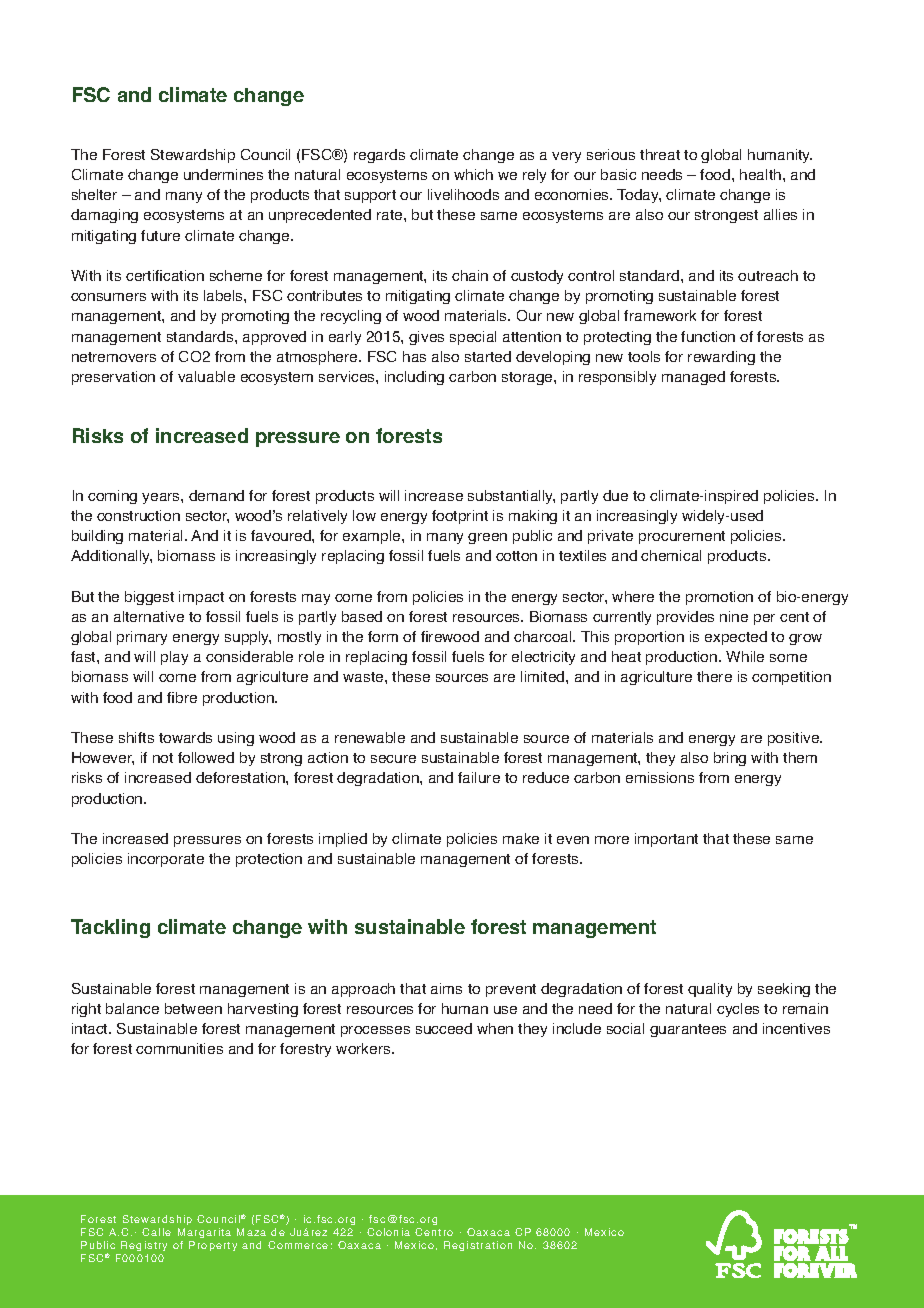  What do you see at coordinates (666, 840) in the image?
I see `important` at bounding box center [666, 840].
